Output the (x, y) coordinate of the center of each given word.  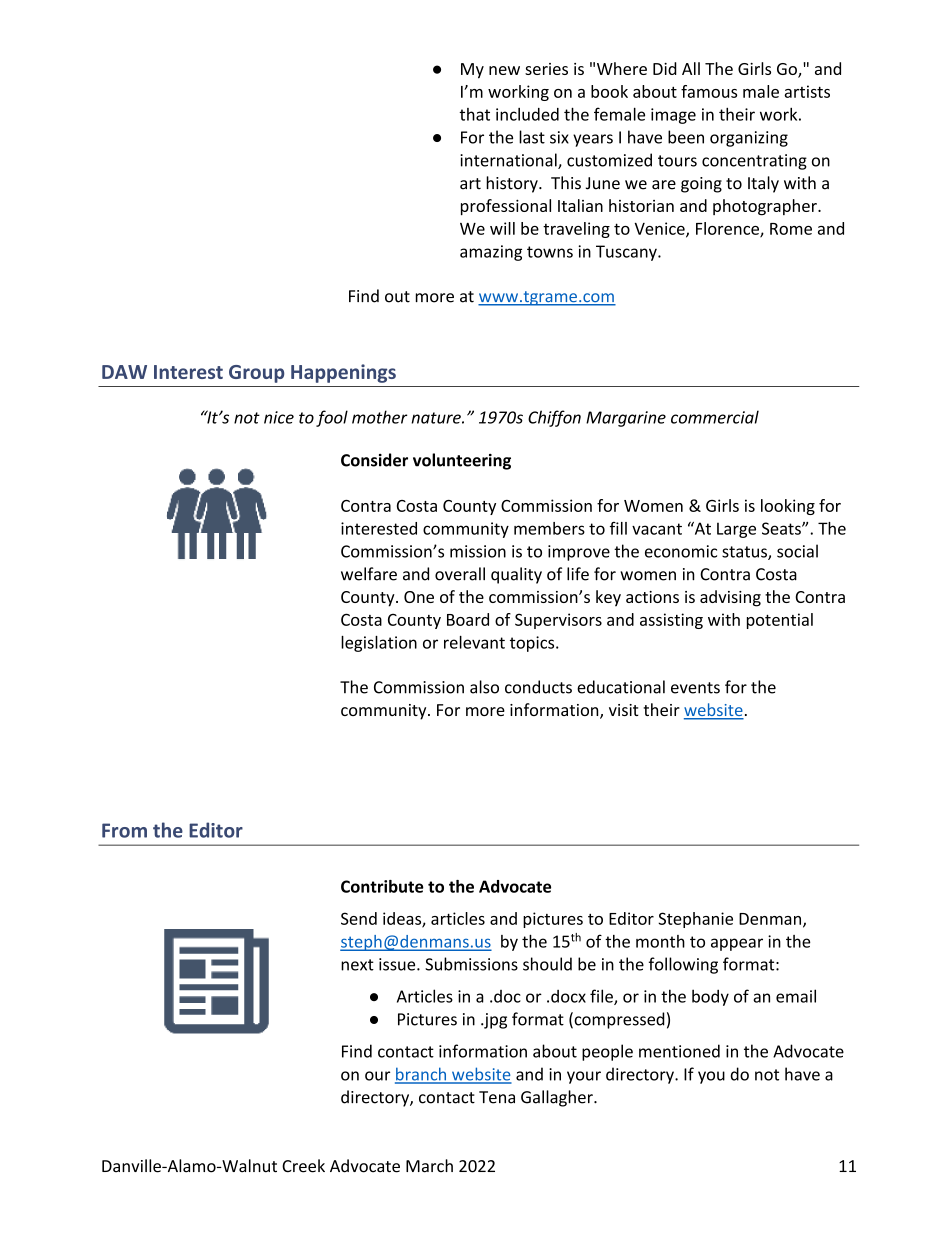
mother (380, 417)
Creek (303, 1166)
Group (256, 374)
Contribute (382, 886)
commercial (715, 417)
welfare (369, 574)
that (474, 114)
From (124, 830)
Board (468, 619)
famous (709, 91)
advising (730, 598)
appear (737, 944)
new (504, 70)
